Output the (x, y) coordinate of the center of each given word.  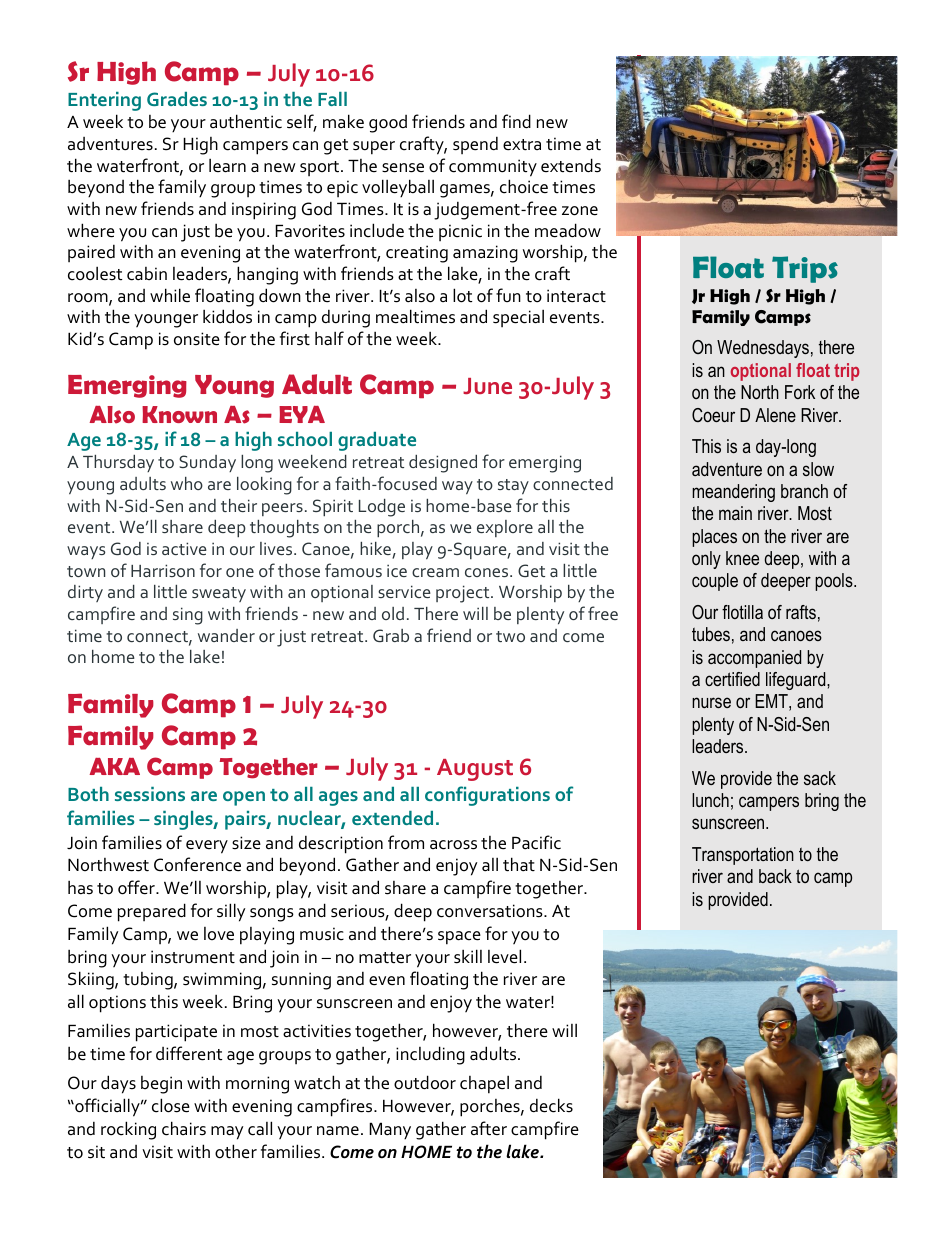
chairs (184, 1128)
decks (551, 1105)
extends (571, 165)
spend (475, 145)
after (489, 1128)
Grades (177, 99)
